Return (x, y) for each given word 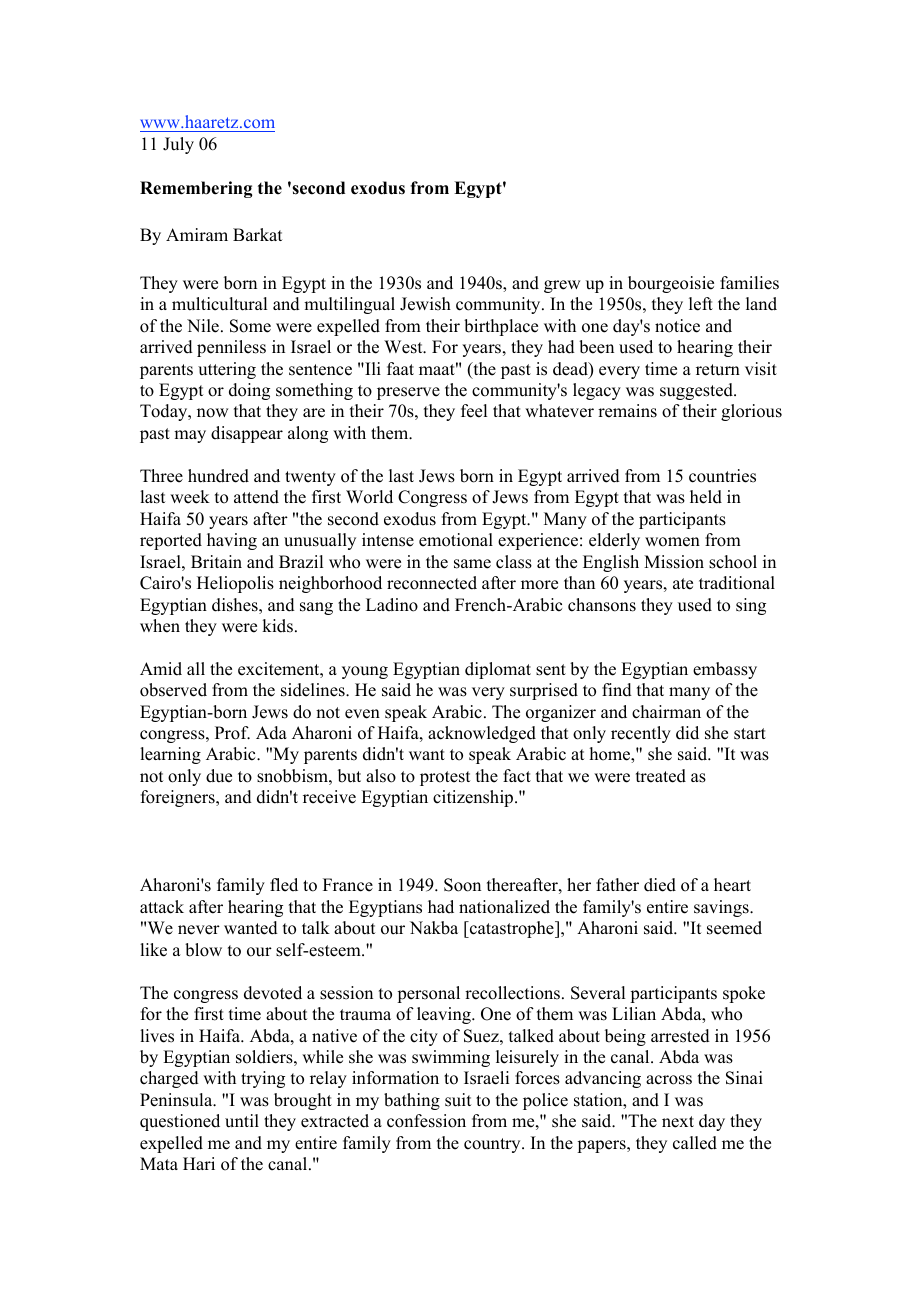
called (695, 1143)
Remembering (196, 189)
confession (426, 1121)
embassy (725, 670)
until (242, 1121)
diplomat (498, 670)
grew (562, 286)
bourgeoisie (671, 284)
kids (277, 626)
